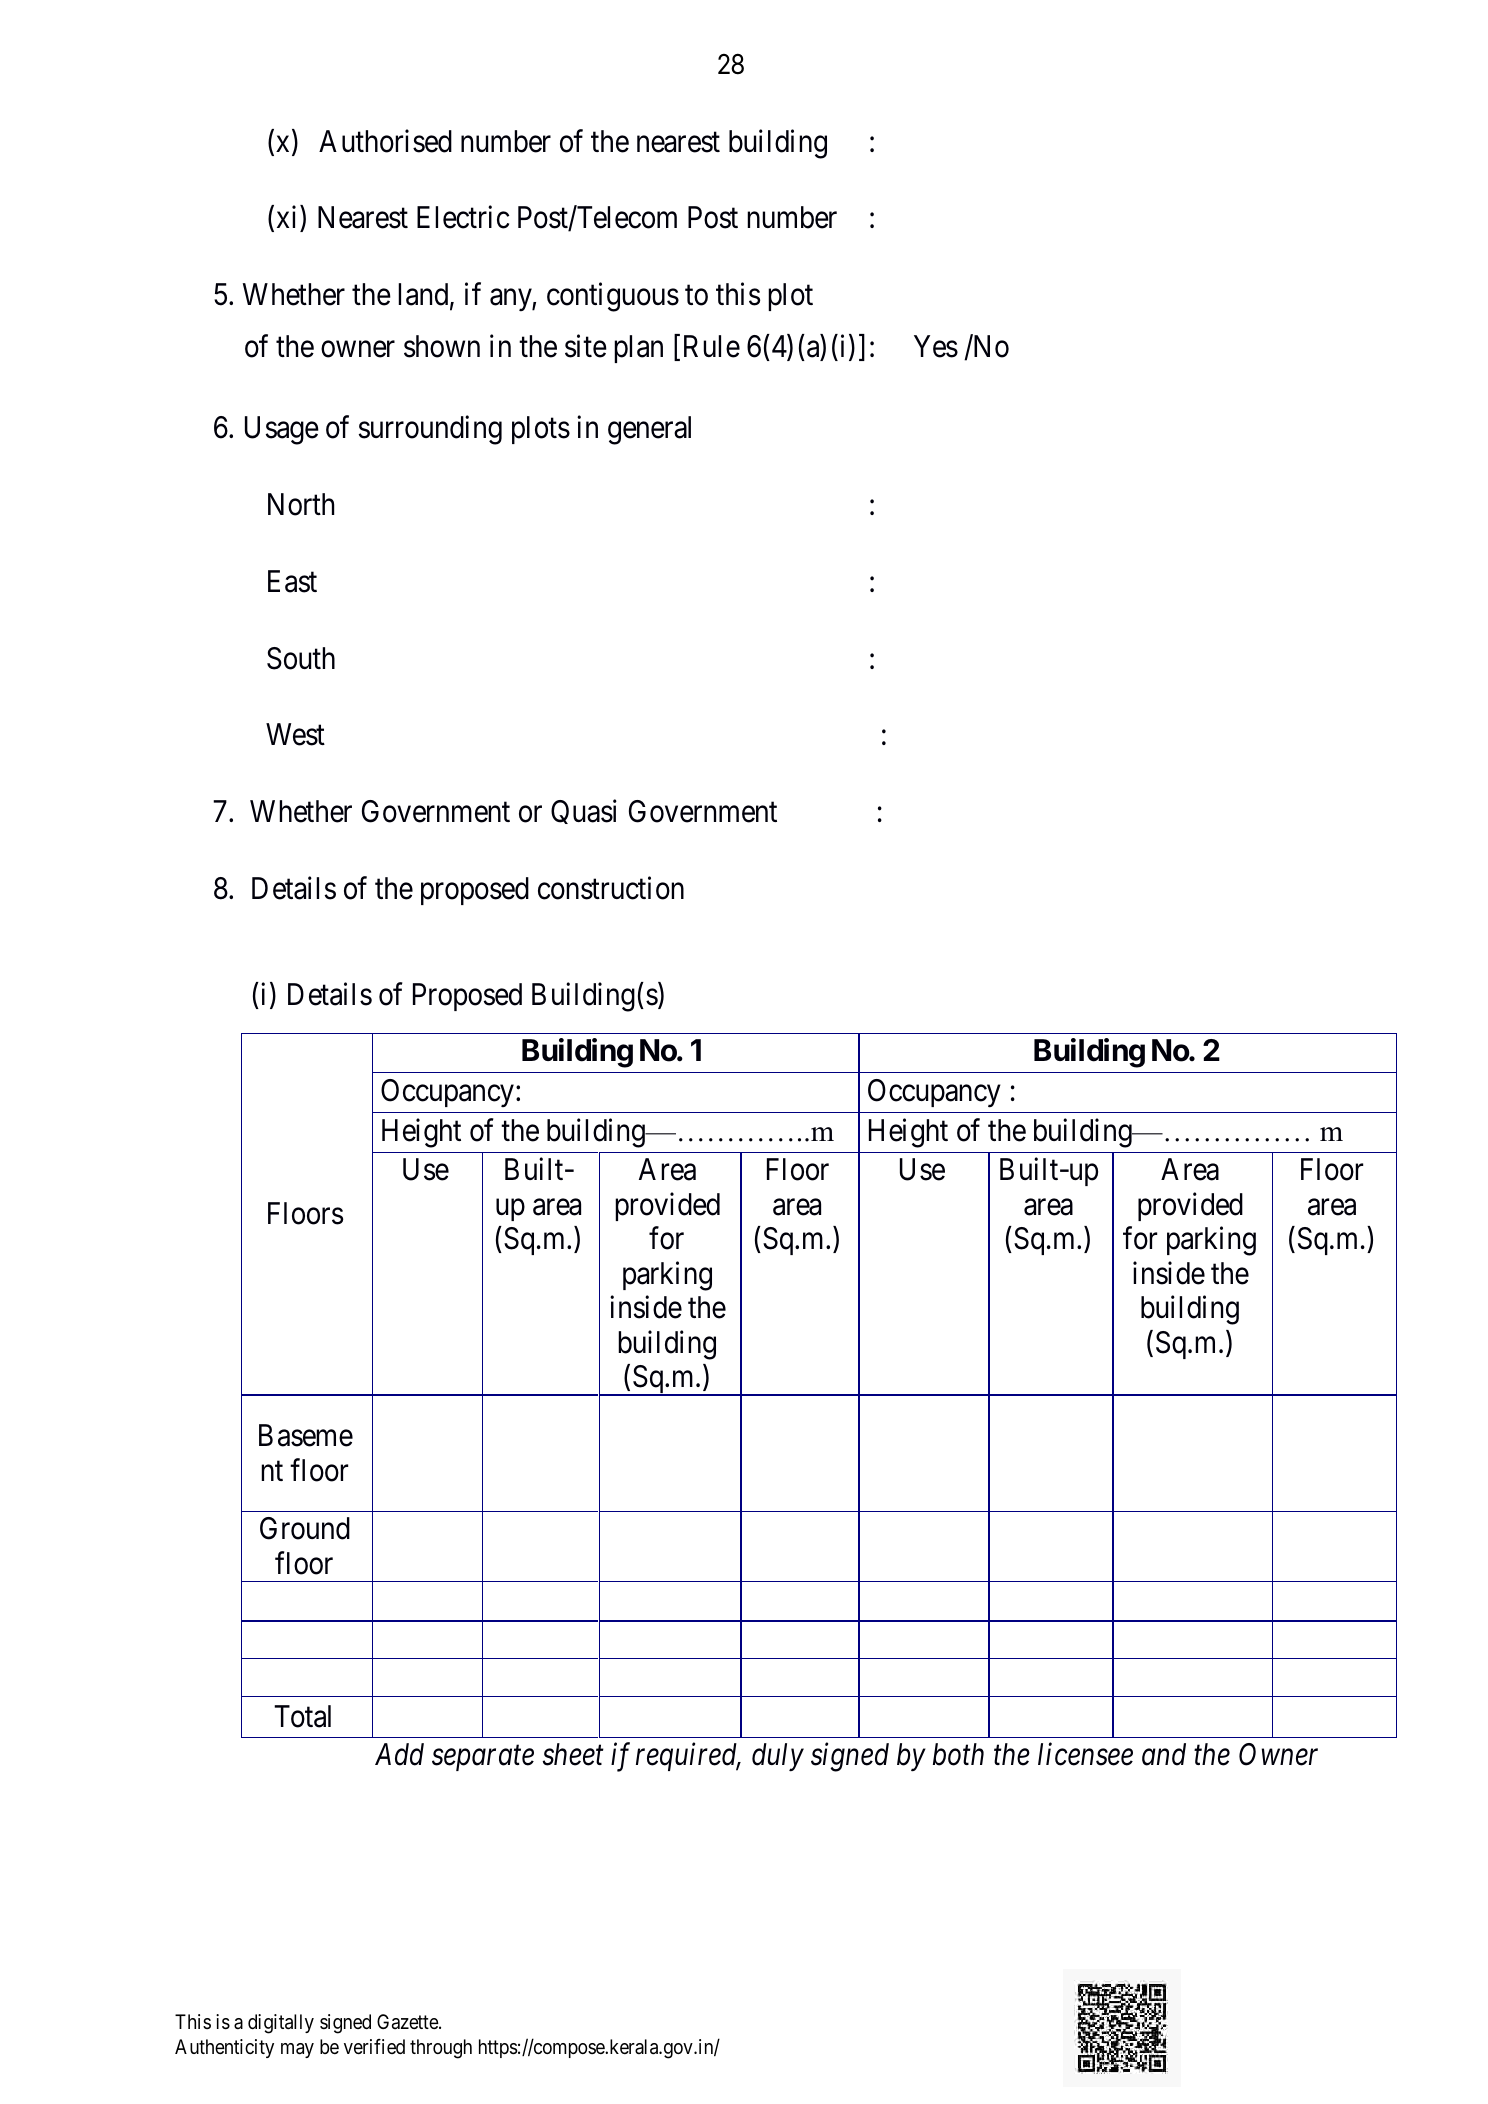 The height and width of the screenshot is (2104, 1488). Describe the element at coordinates (611, 888) in the screenshot. I see `construction` at that location.
